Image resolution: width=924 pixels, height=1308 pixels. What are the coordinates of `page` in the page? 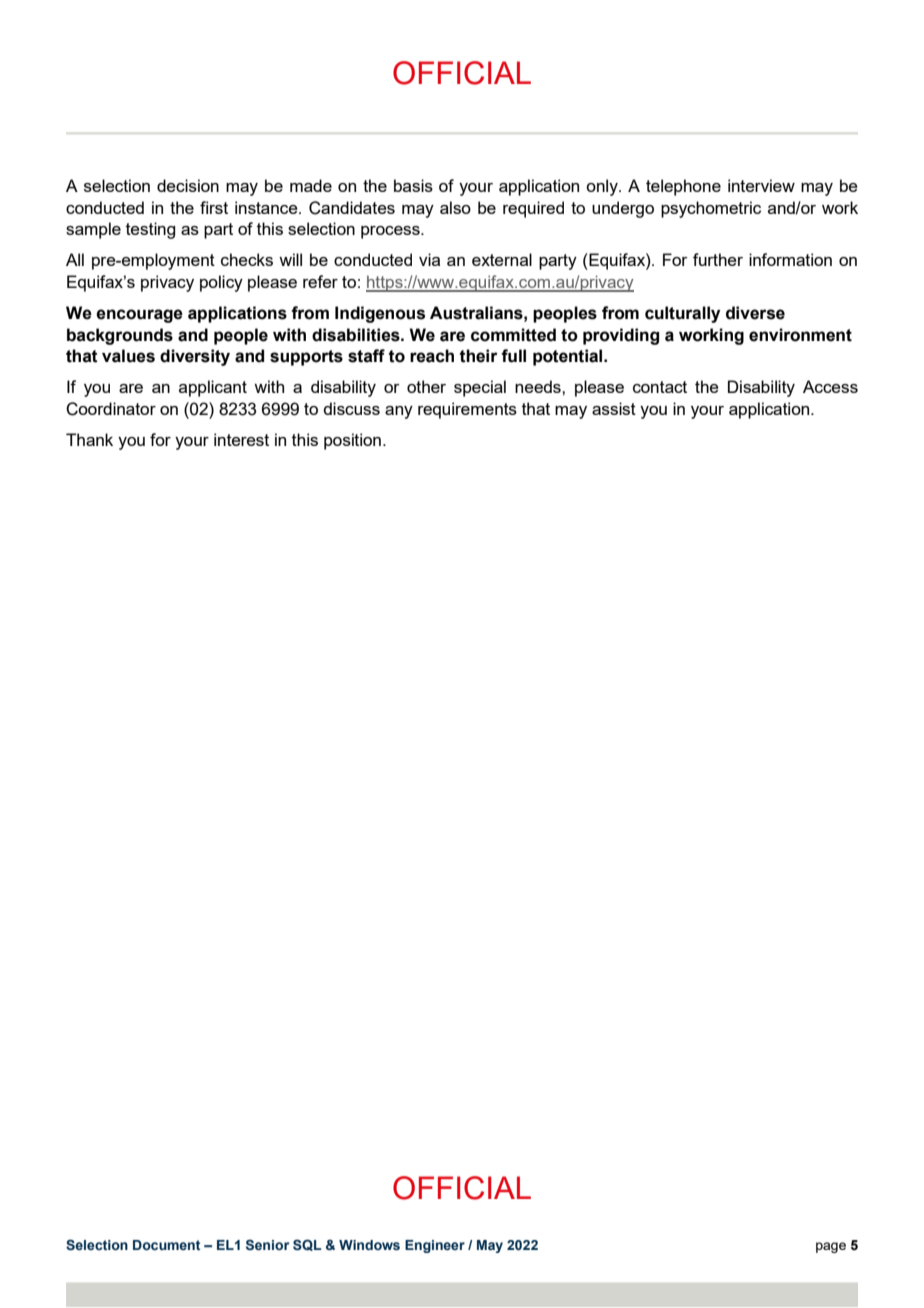 It's located at (831, 1247).
